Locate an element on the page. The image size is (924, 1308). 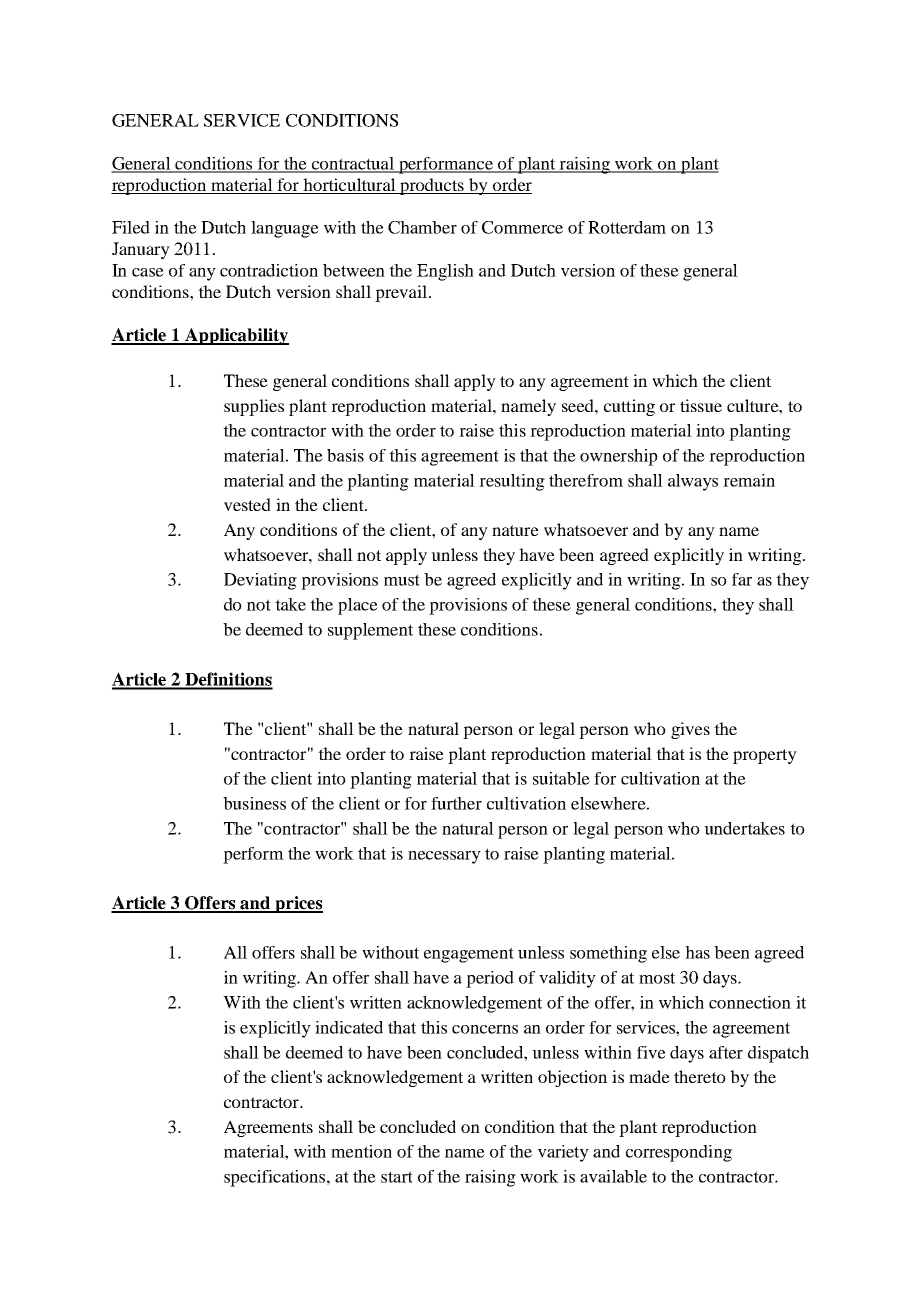
start is located at coordinates (397, 1177).
